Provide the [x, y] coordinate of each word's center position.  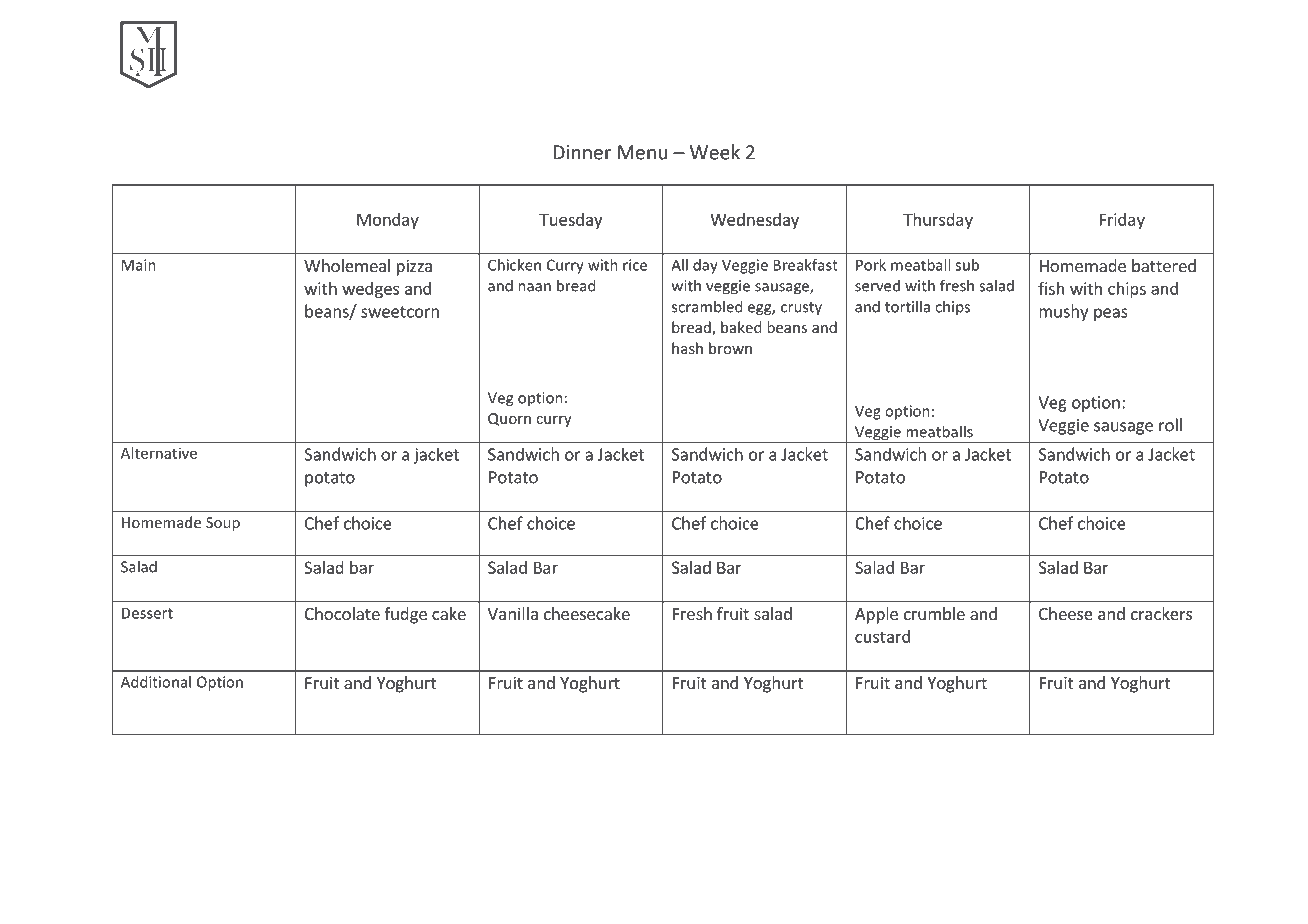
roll [1170, 425]
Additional [156, 682]
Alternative [159, 453]
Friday [1122, 221]
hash [687, 348]
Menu [642, 152]
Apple [876, 615]
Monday [388, 221]
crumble [934, 613]
